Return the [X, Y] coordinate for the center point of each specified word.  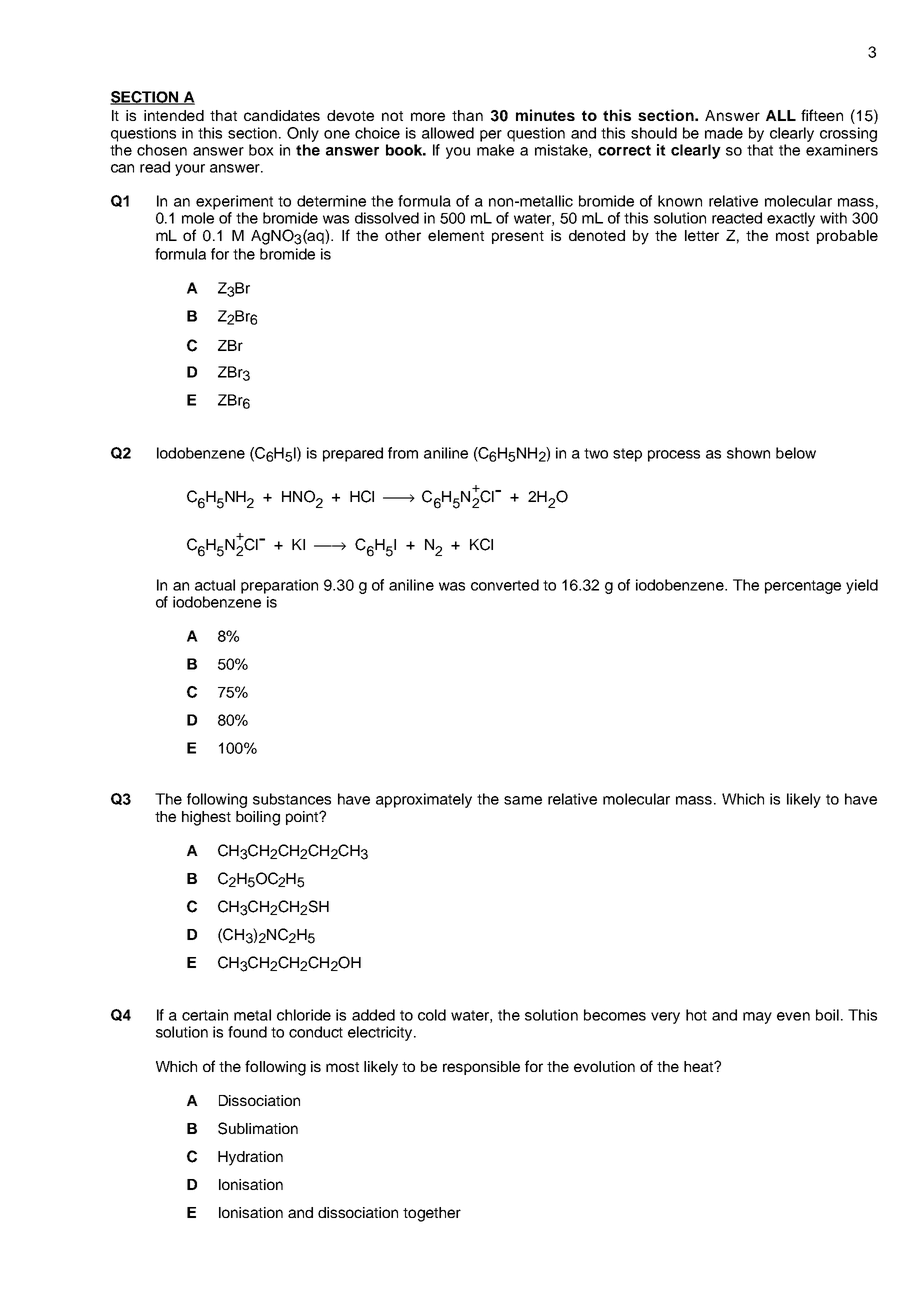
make [495, 150]
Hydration [250, 1158]
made [724, 133]
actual [215, 585]
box [261, 150]
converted [505, 585]
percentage [803, 587]
